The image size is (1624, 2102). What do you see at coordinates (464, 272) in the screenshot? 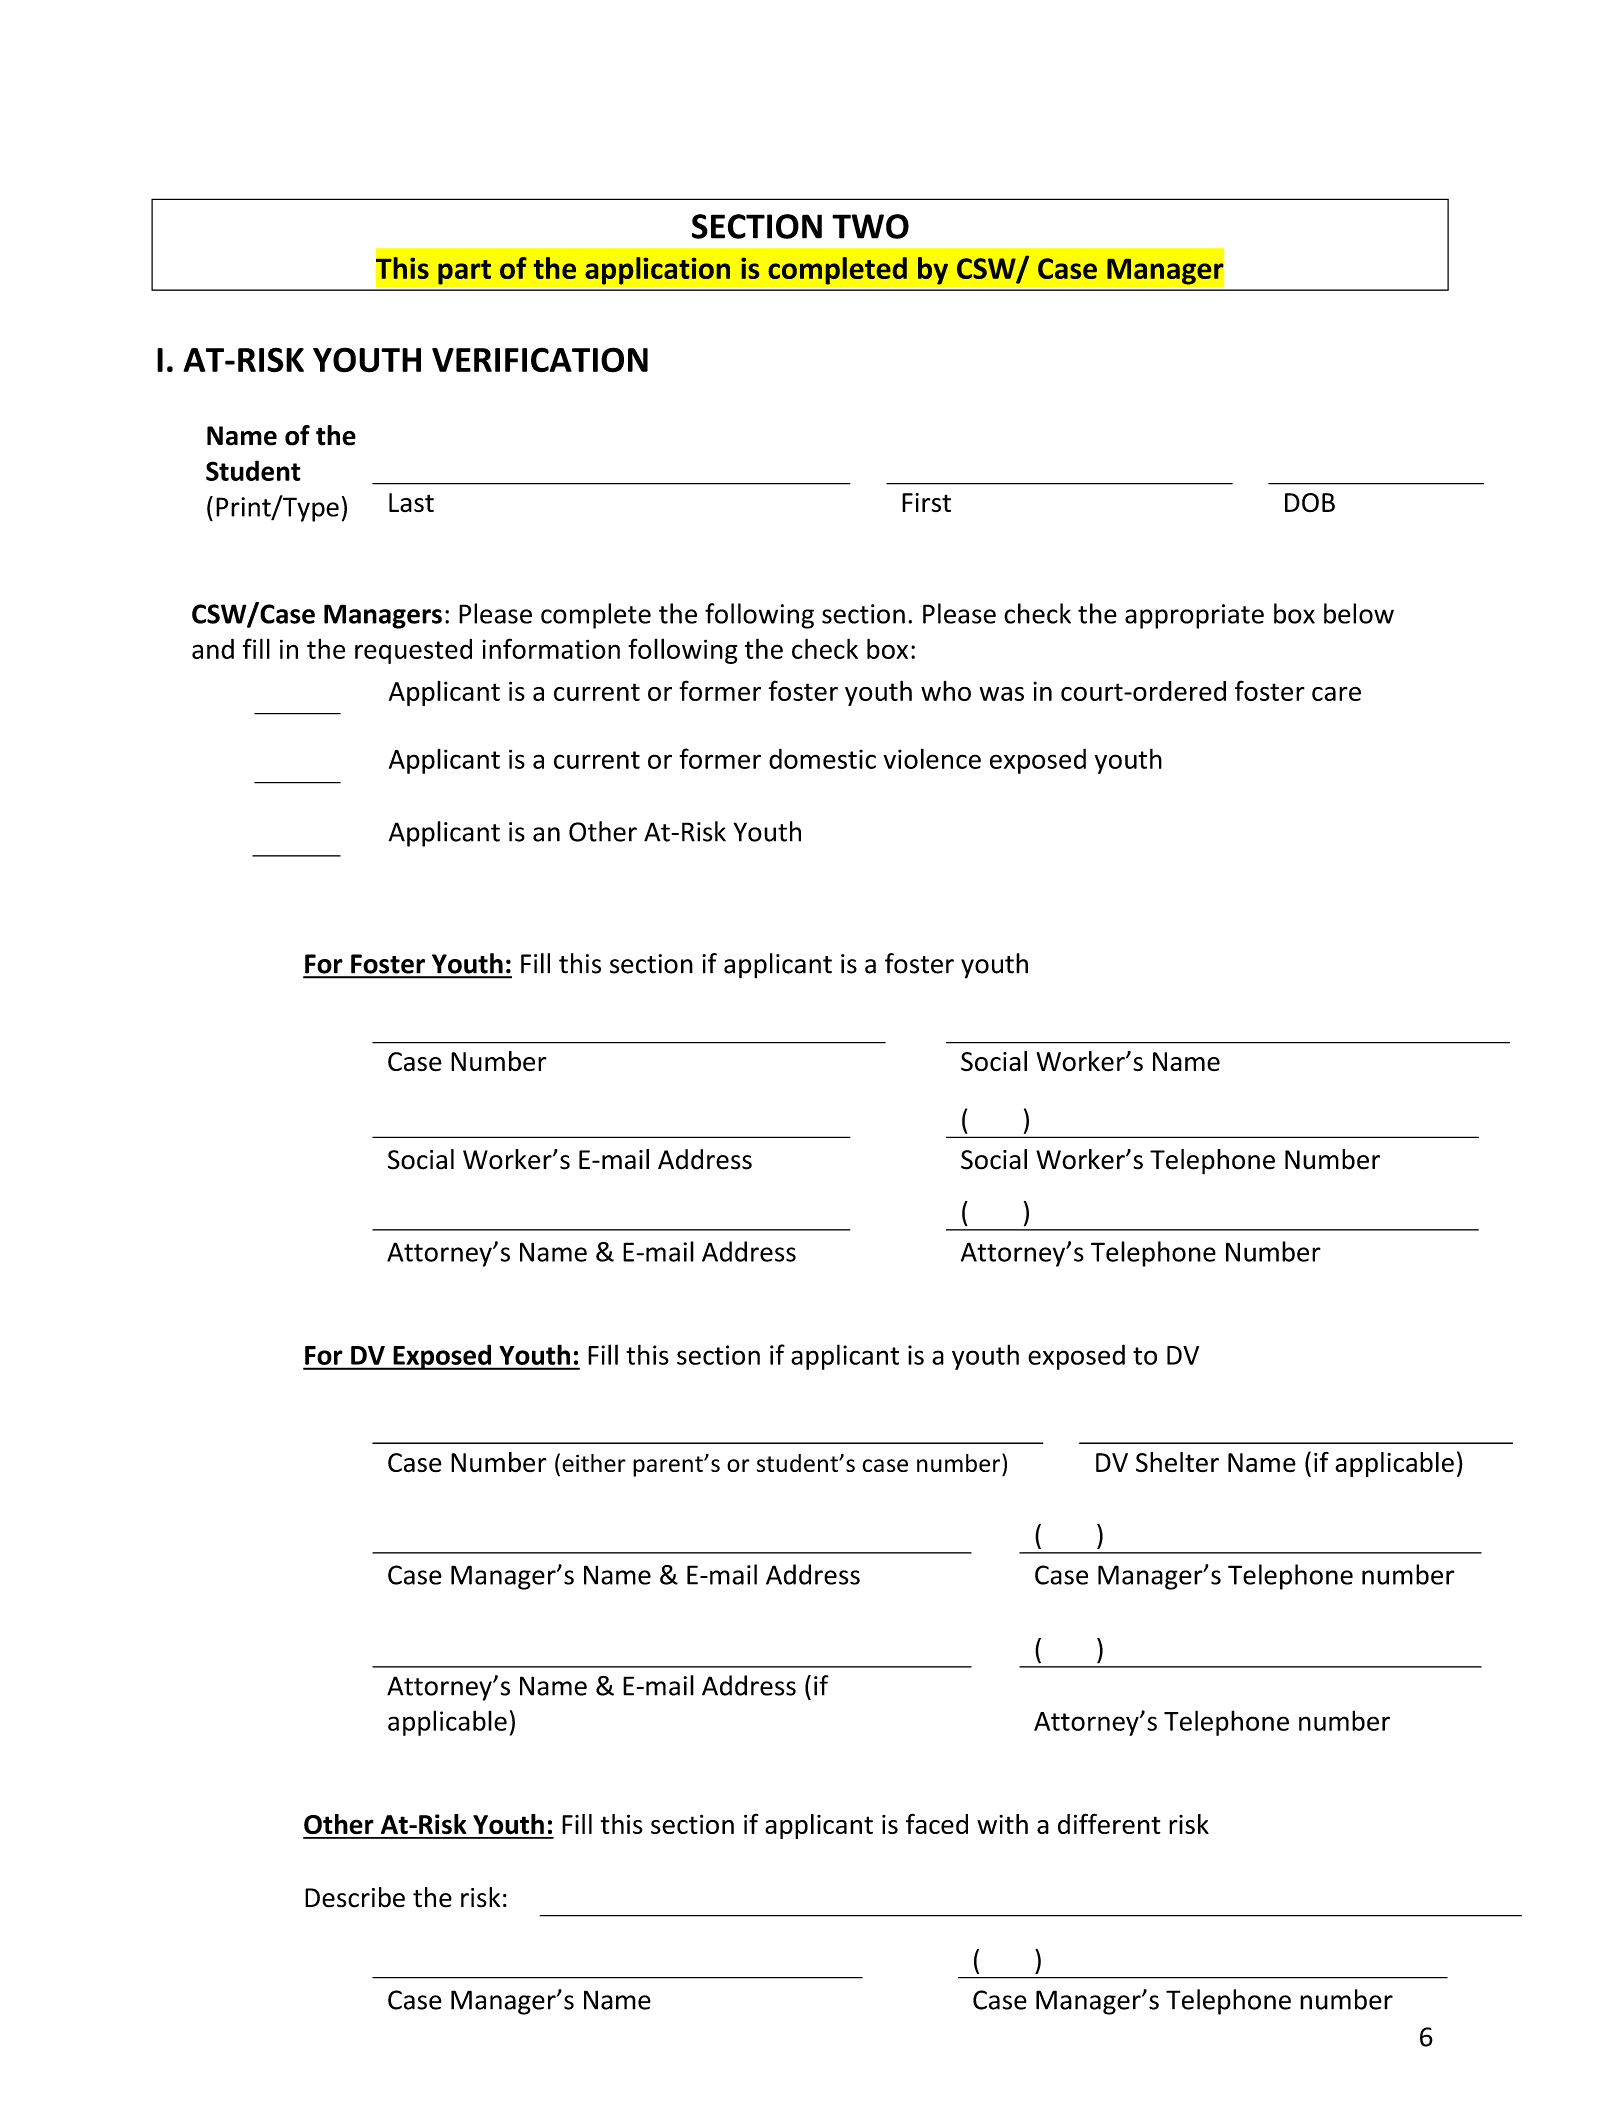
I see `part` at bounding box center [464, 272].
